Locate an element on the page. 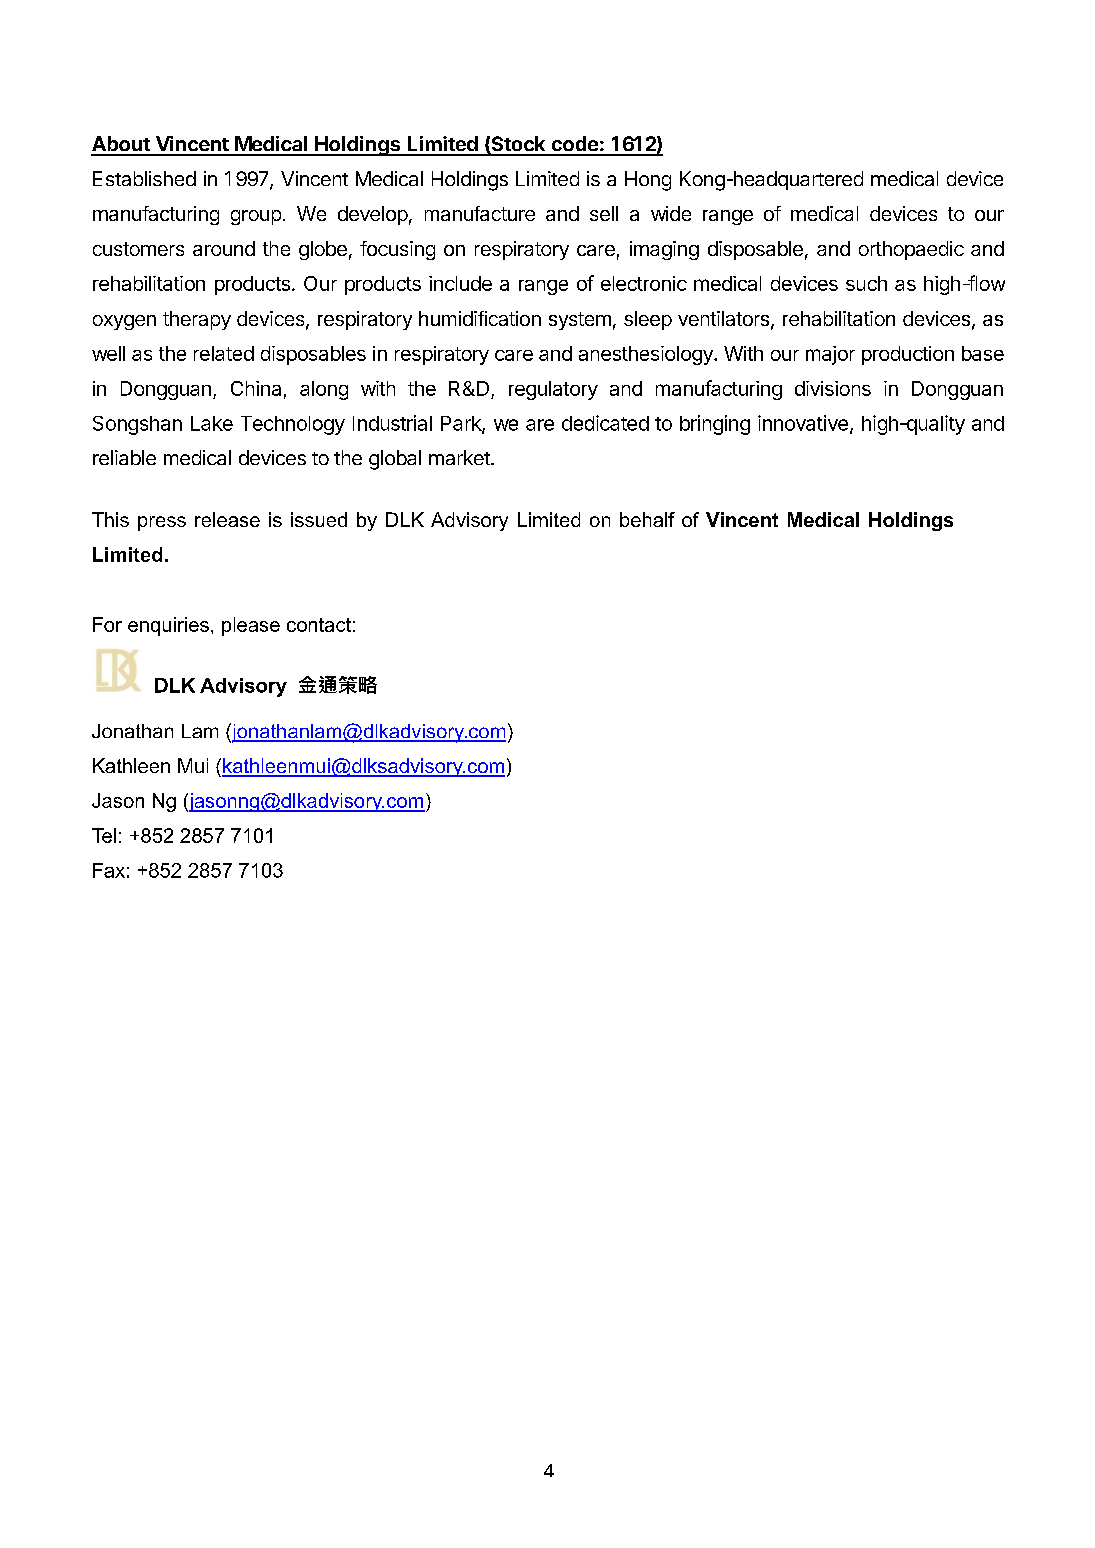 This page has width=1095, height=1548. enquiries is located at coordinates (168, 626).
